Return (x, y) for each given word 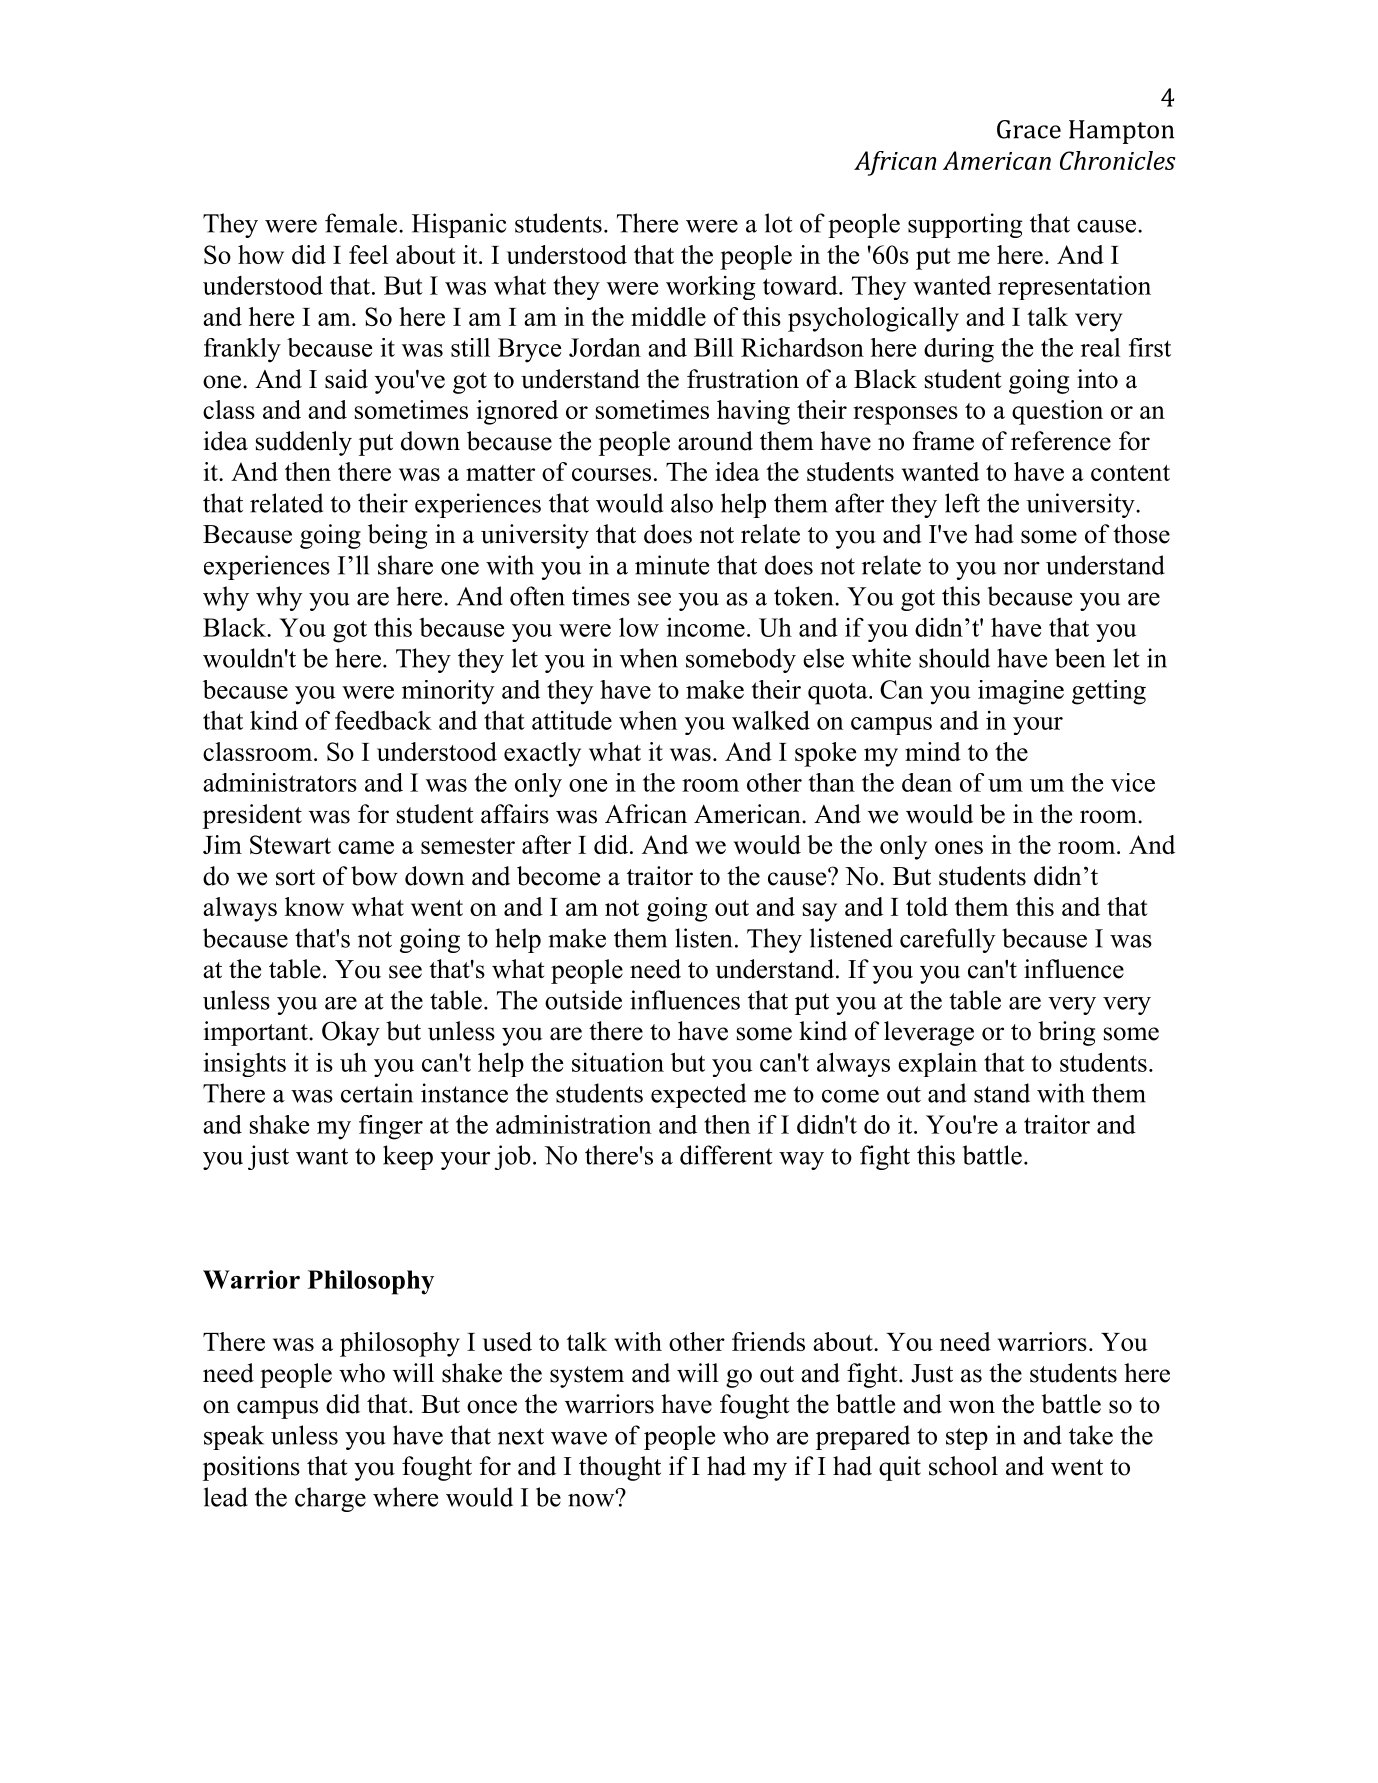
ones (959, 847)
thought (620, 1468)
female (361, 223)
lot (779, 223)
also (692, 503)
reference (1061, 441)
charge (330, 1499)
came (366, 847)
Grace (1029, 129)
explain (937, 1064)
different (726, 1155)
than (832, 782)
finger (391, 1127)
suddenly (304, 443)
